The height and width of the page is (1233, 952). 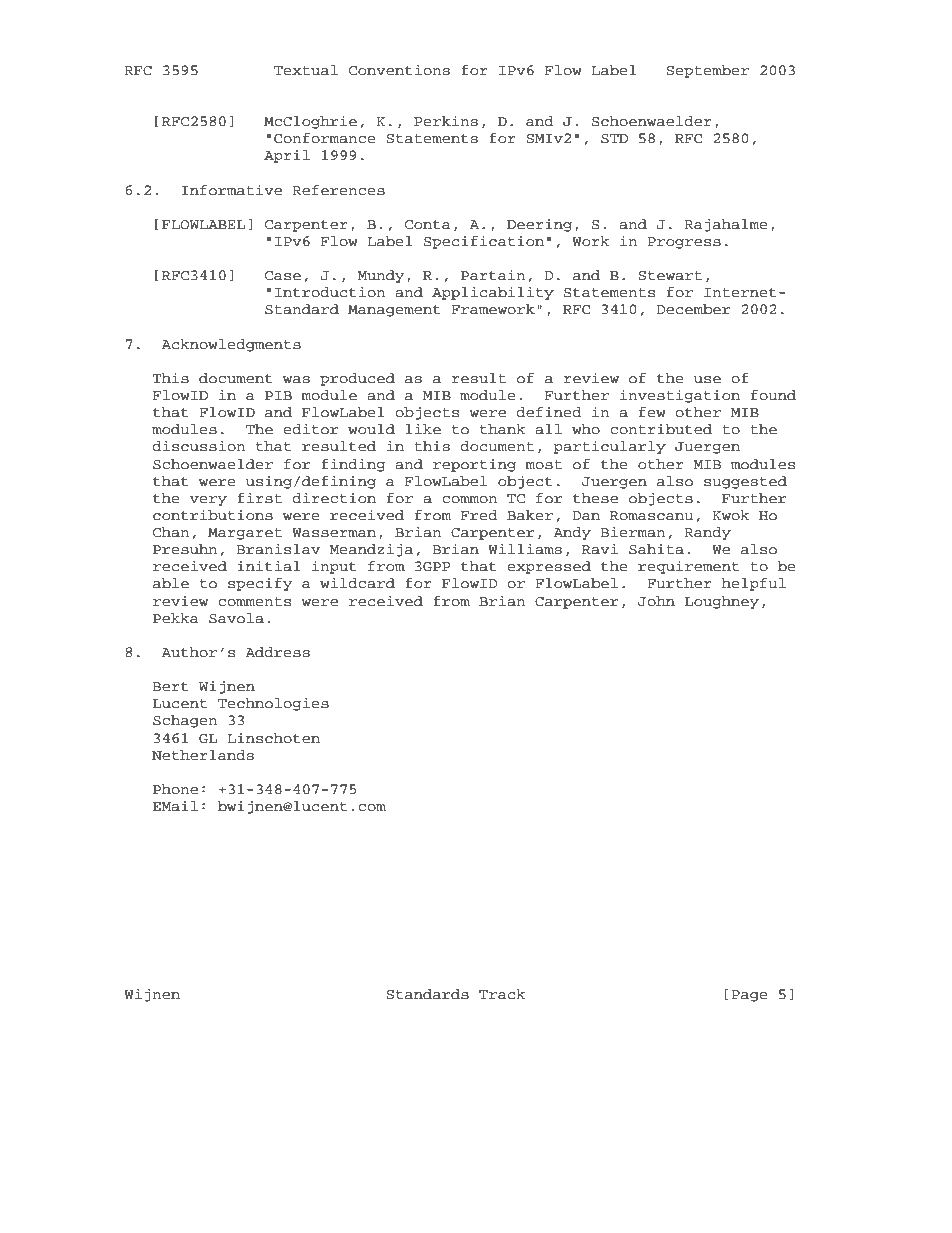 I want to click on Perkins, so click(x=446, y=120).
